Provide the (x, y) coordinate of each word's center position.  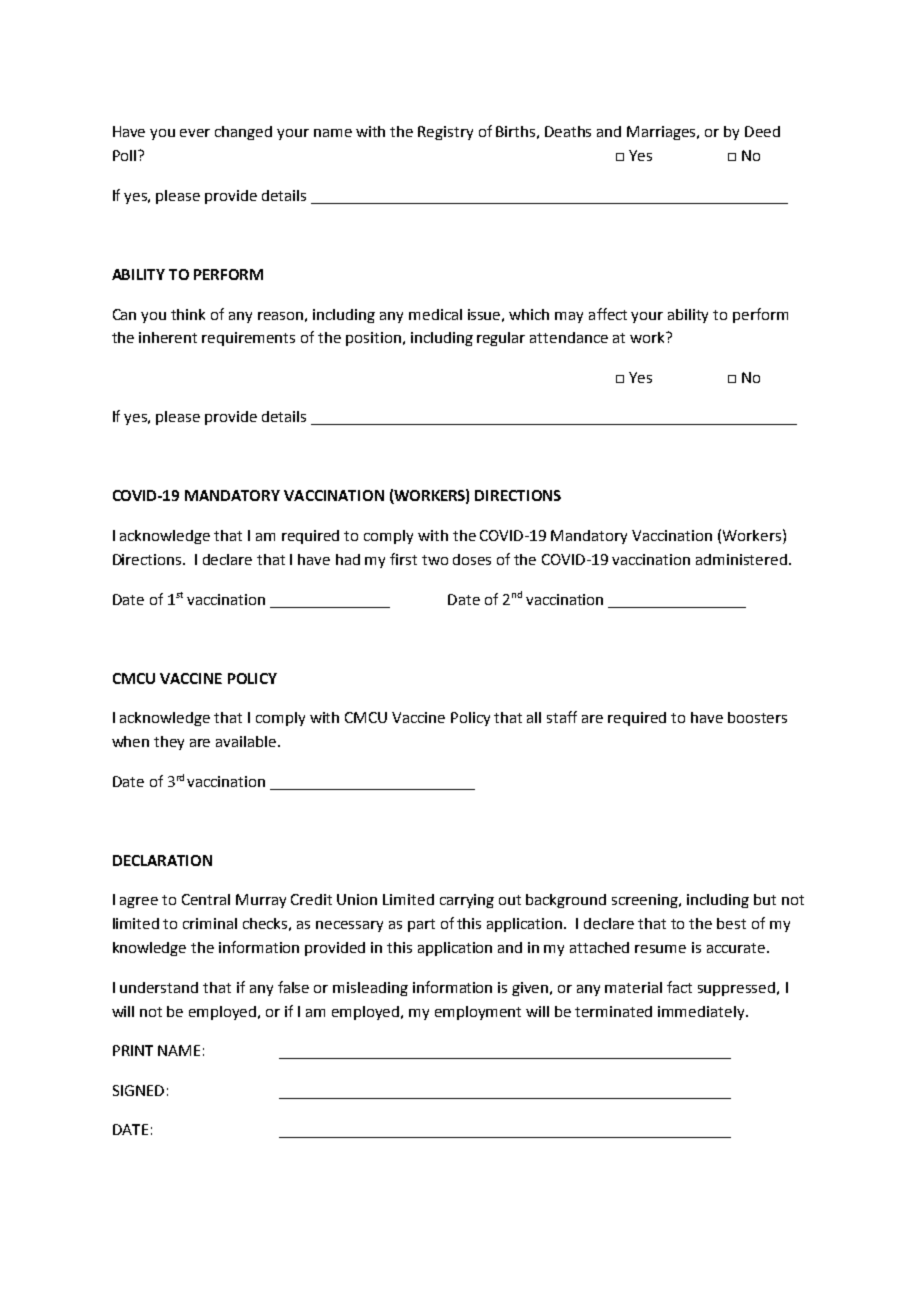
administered (741, 559)
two (435, 560)
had (348, 559)
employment (478, 1013)
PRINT (133, 1050)
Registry (445, 133)
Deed (762, 131)
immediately (702, 1013)
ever (195, 133)
